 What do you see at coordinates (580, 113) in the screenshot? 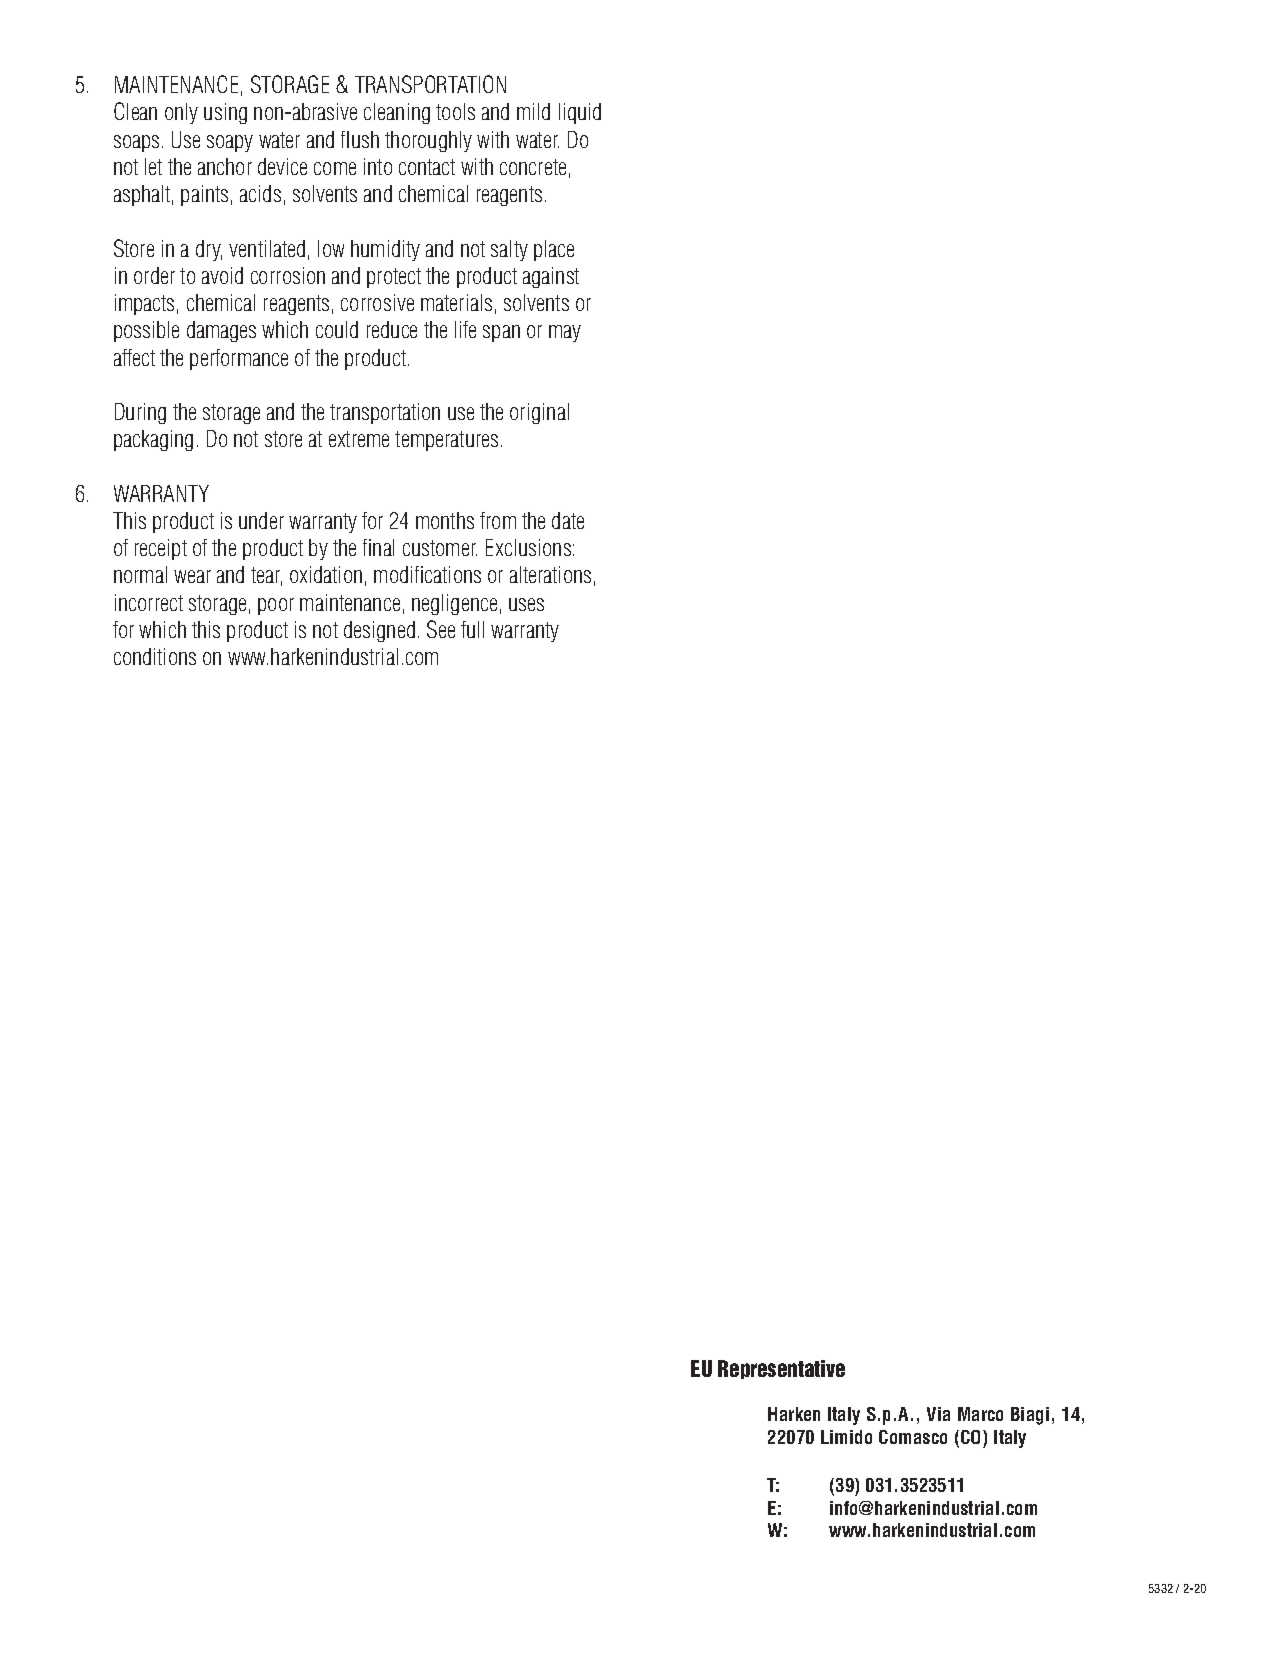
I see `liquid` at bounding box center [580, 113].
